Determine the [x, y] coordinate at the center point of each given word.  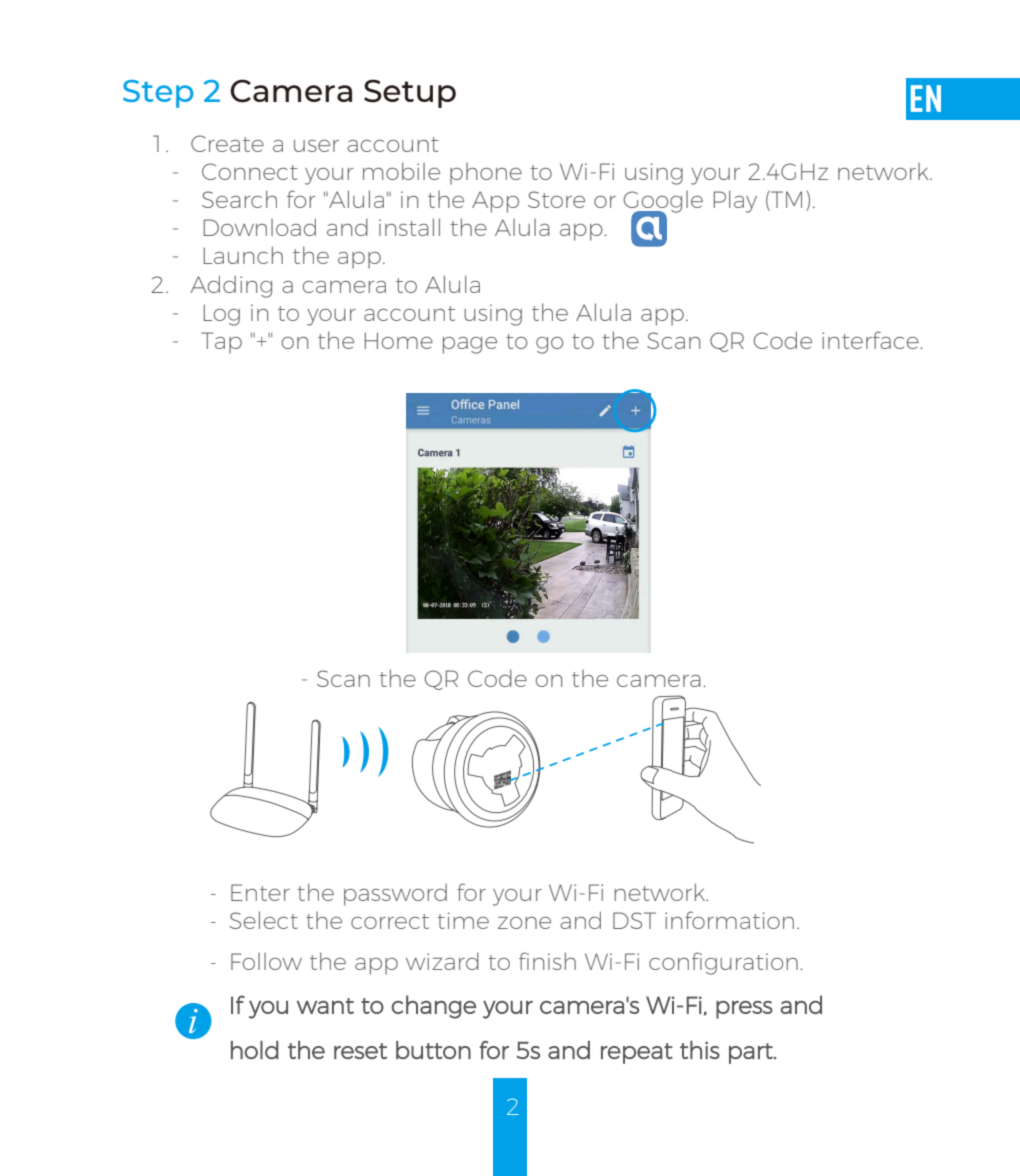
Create [227, 143]
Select [263, 920]
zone [524, 923]
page [470, 345]
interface [871, 340]
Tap [221, 343]
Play [735, 201]
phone [486, 174]
